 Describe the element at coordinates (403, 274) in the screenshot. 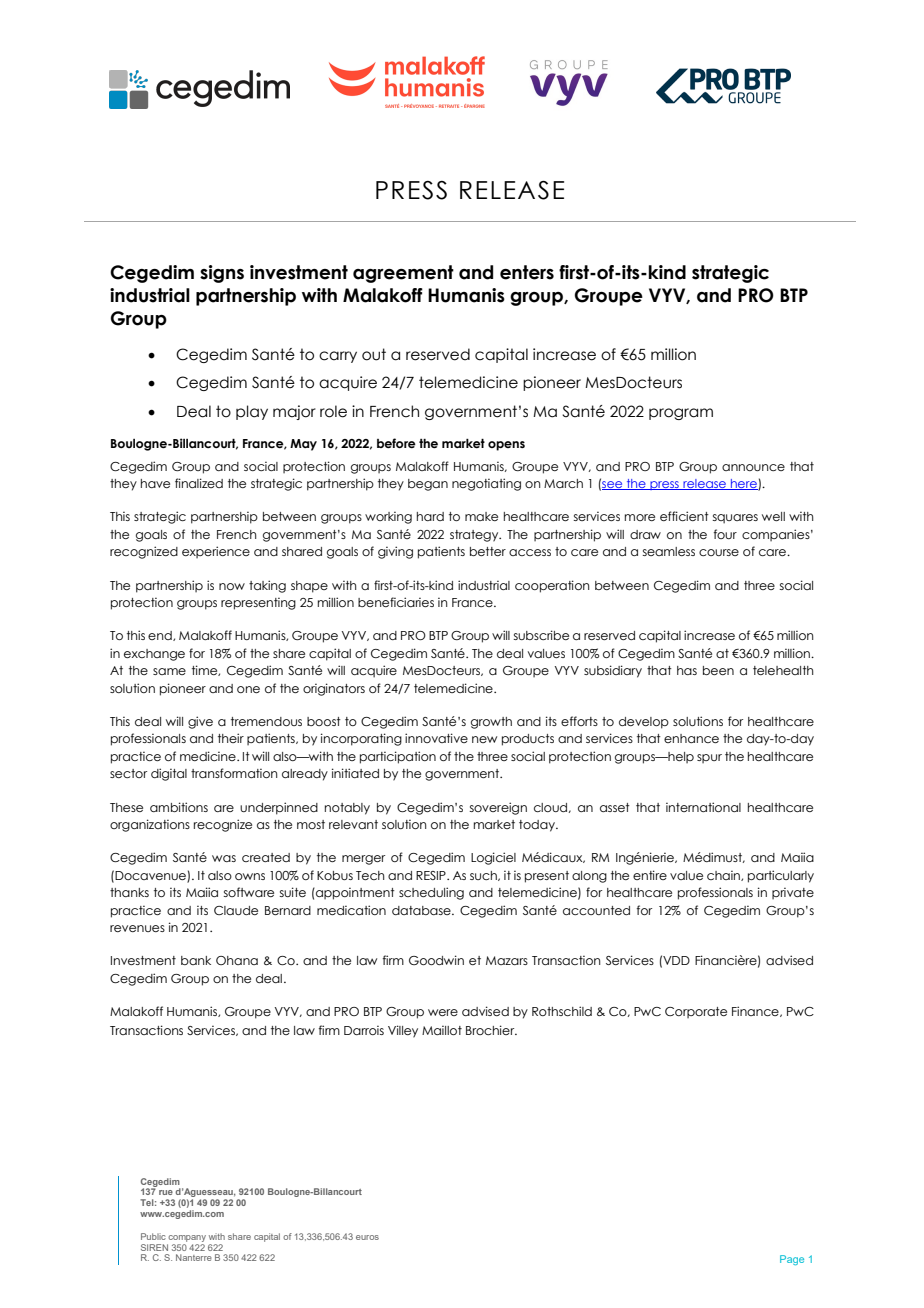

I see `agreement` at that location.
